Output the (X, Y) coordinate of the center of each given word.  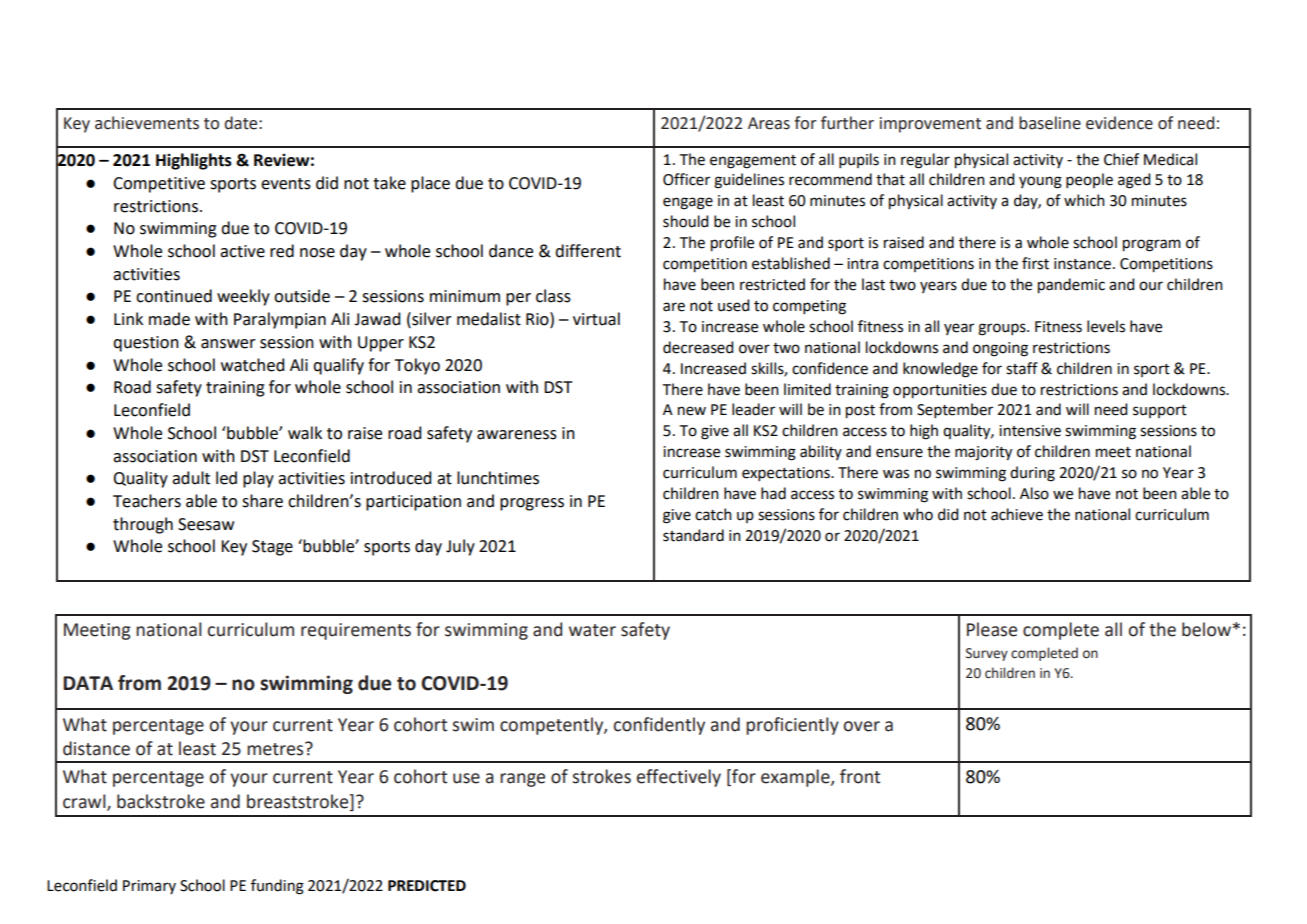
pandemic (1071, 286)
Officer (686, 179)
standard (693, 535)
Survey (987, 654)
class (553, 296)
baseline (1050, 123)
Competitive (159, 185)
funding (277, 887)
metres (276, 749)
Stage (272, 548)
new (692, 411)
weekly (243, 297)
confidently (659, 726)
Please (992, 629)
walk (305, 433)
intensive (1030, 431)
